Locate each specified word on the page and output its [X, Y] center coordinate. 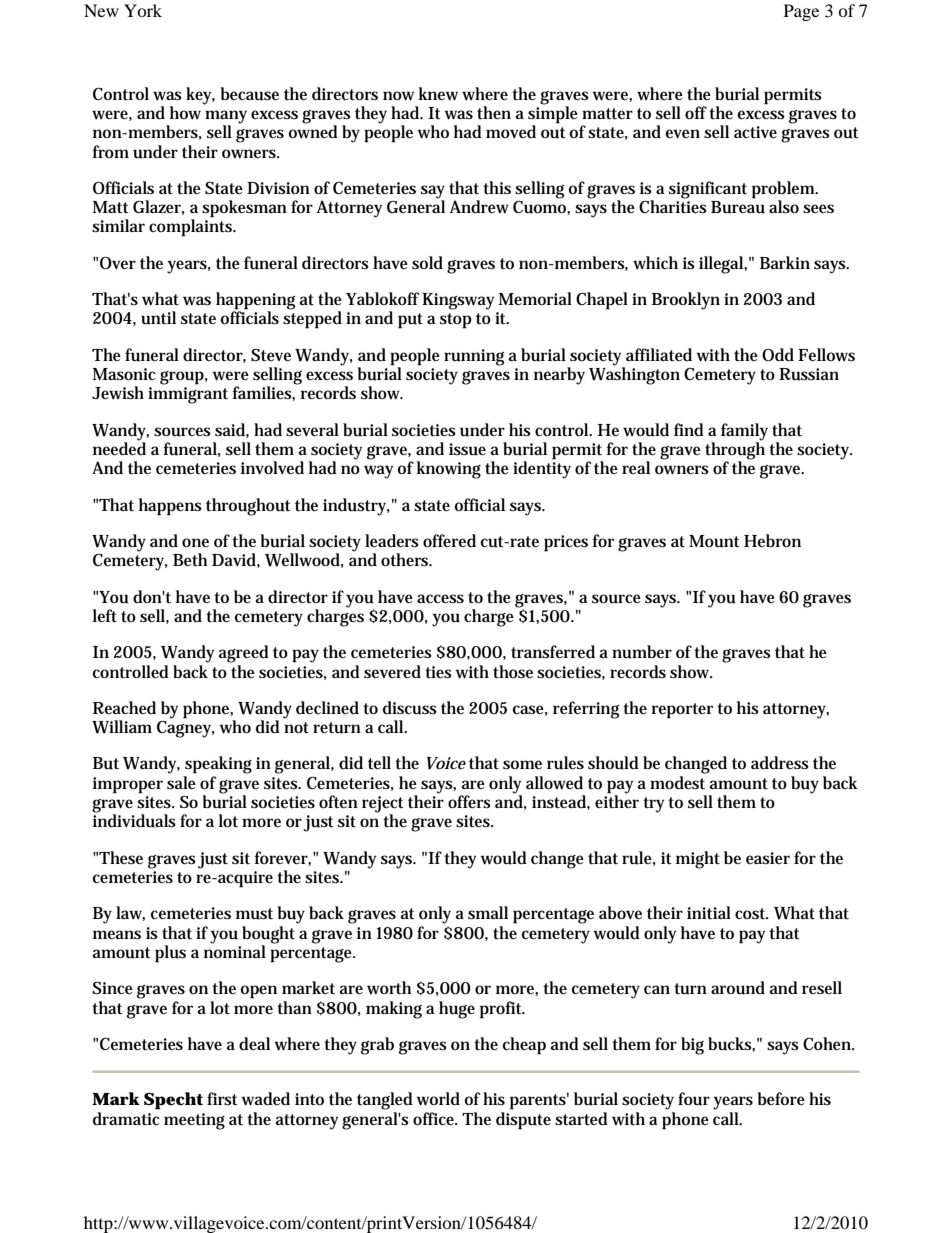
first [222, 1099]
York [143, 10]
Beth [190, 560]
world [438, 1099]
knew [438, 94]
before [781, 1098]
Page [801, 12]
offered [449, 540]
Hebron [772, 540]
